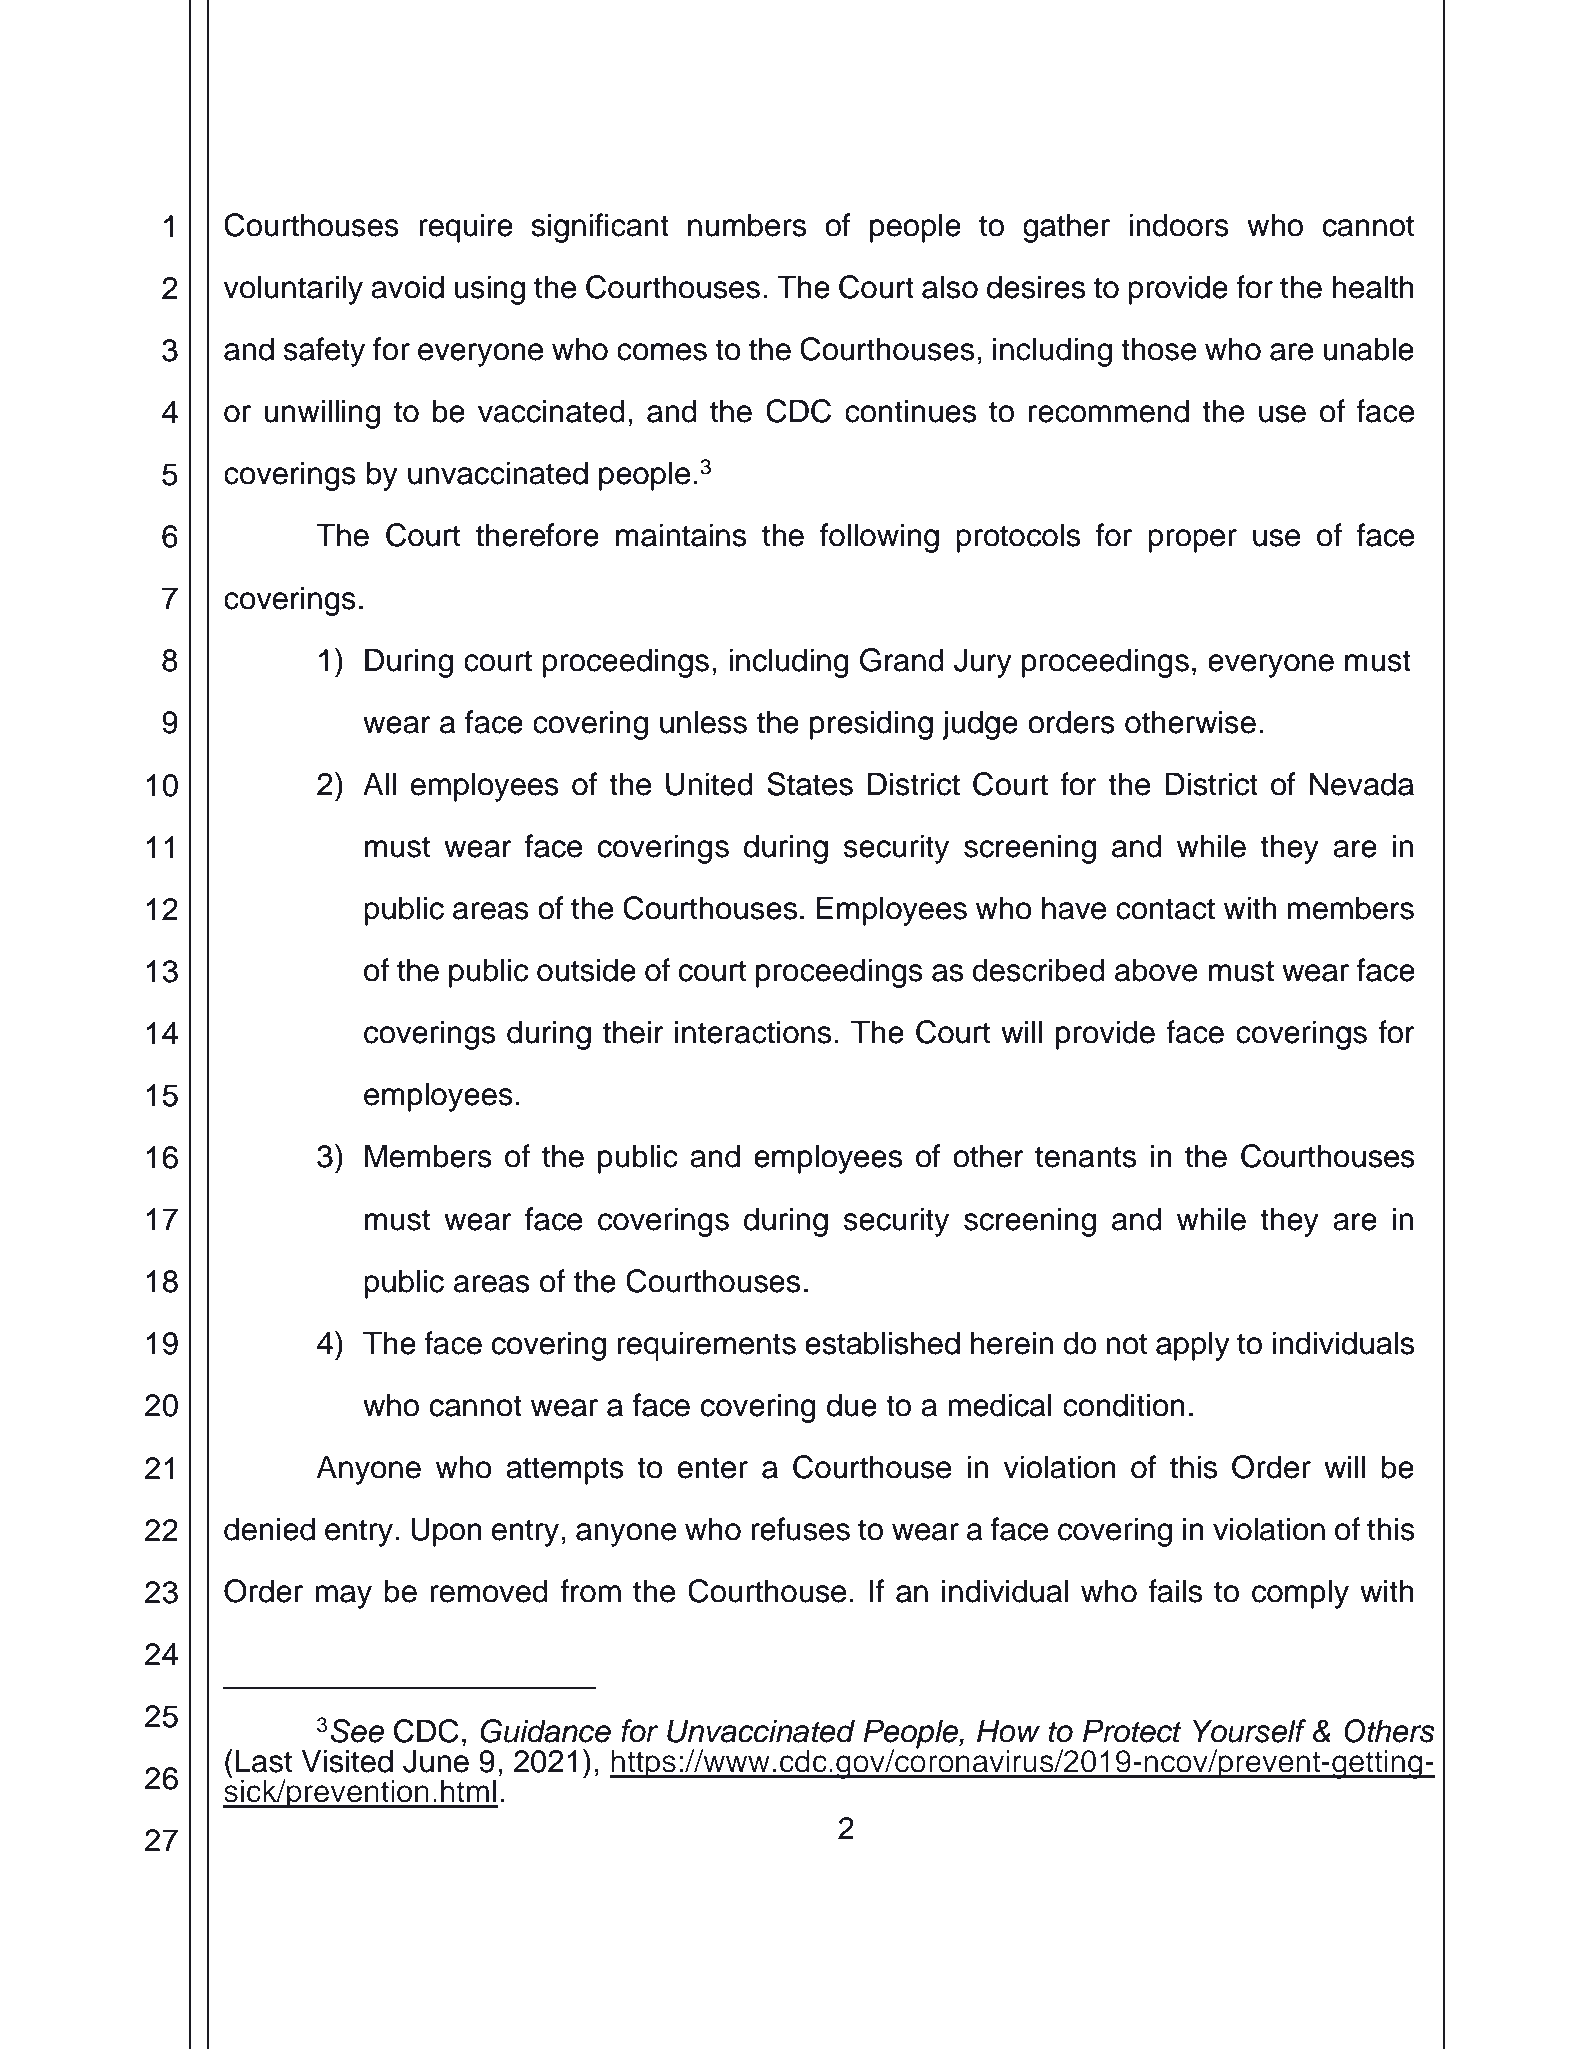 This screenshot has width=1583, height=2049. I want to click on Protect, so click(1132, 1731).
